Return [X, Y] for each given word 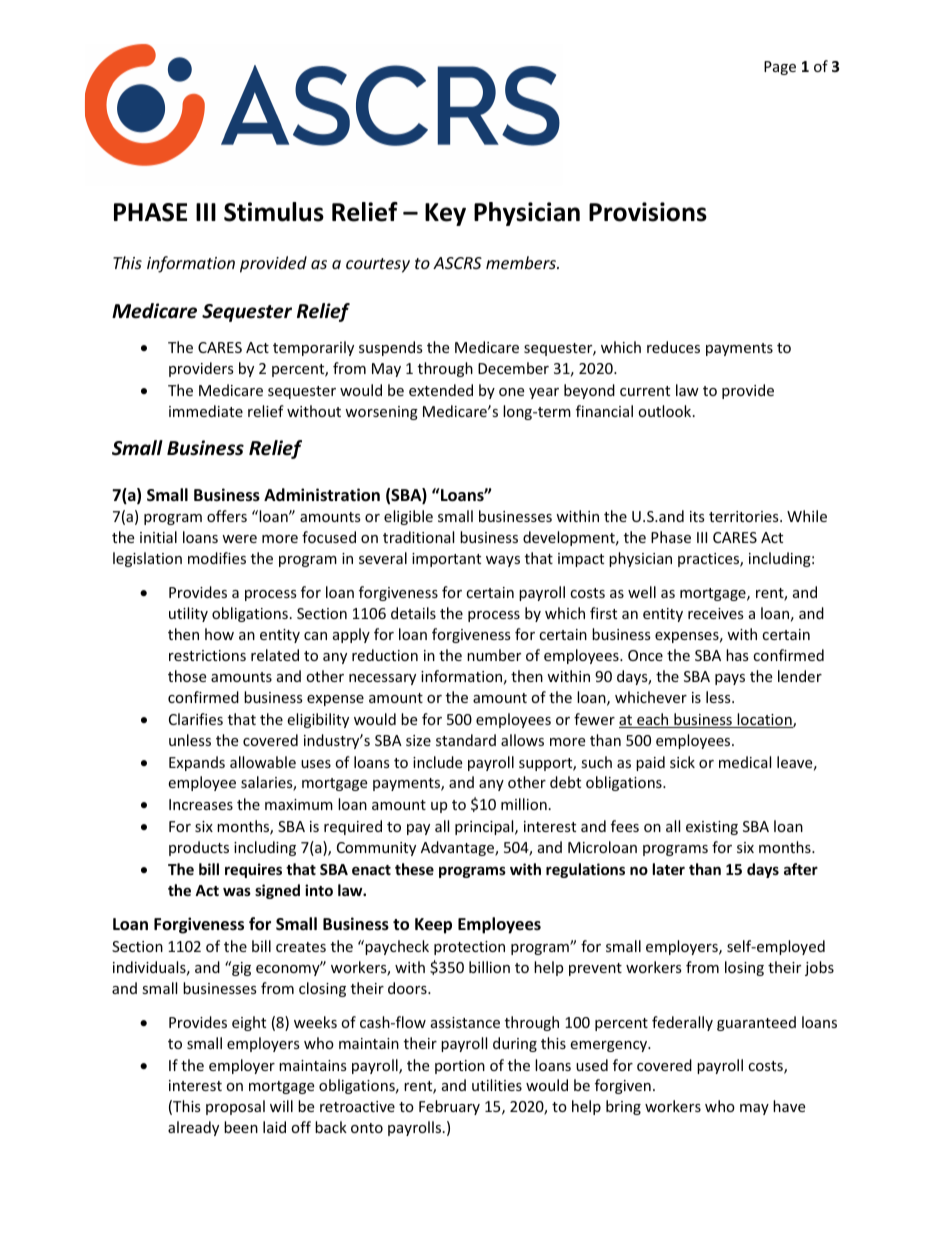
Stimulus [274, 212]
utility [188, 614]
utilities [497, 1085]
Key [445, 214]
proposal [235, 1107]
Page [780, 68]
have [789, 1106]
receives [716, 613]
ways [503, 561]
